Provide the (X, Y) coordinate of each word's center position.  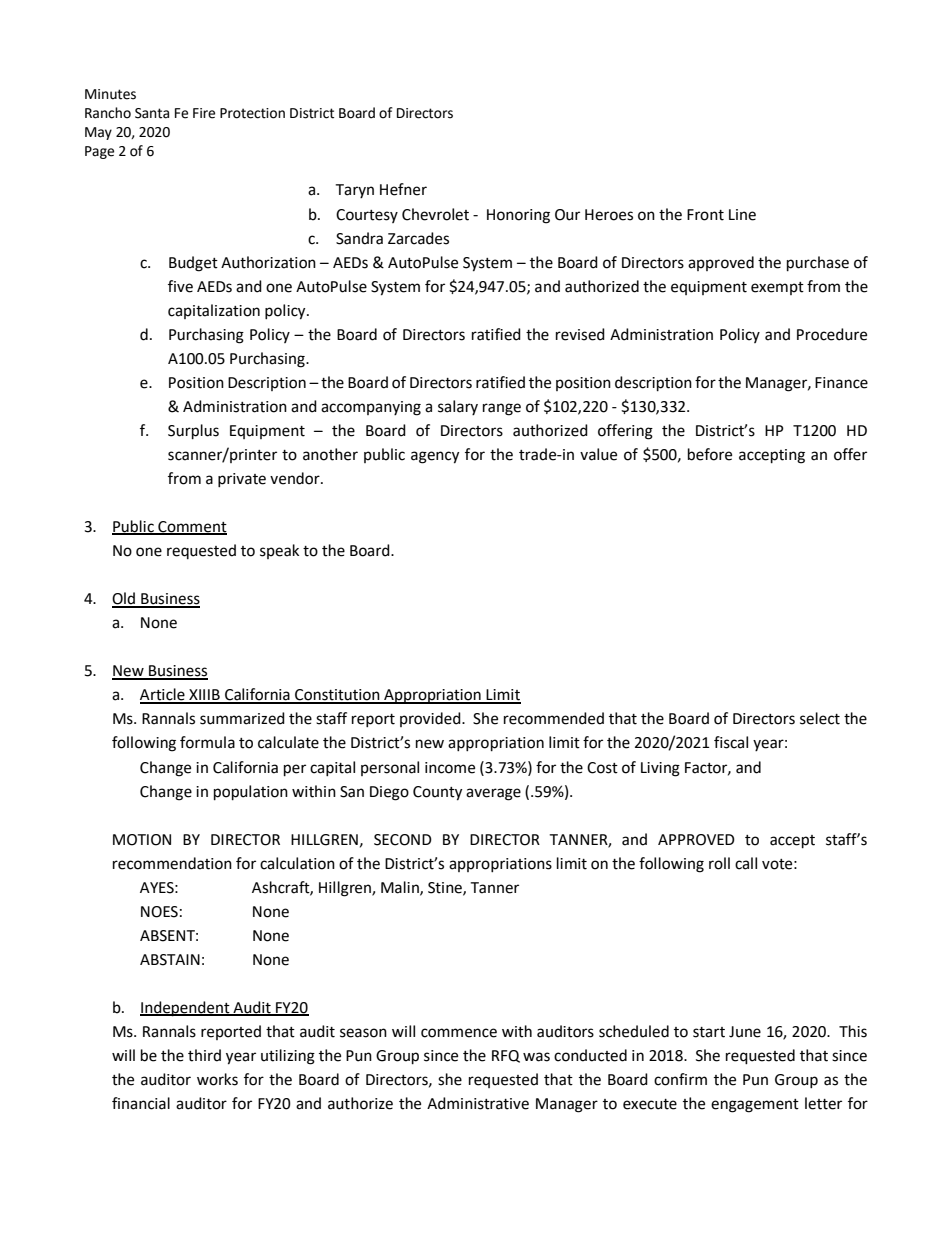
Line (742, 215)
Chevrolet (435, 214)
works (217, 1079)
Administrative (478, 1103)
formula (207, 742)
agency (435, 457)
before (710, 454)
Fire (204, 113)
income (450, 768)
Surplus (193, 432)
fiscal (731, 742)
